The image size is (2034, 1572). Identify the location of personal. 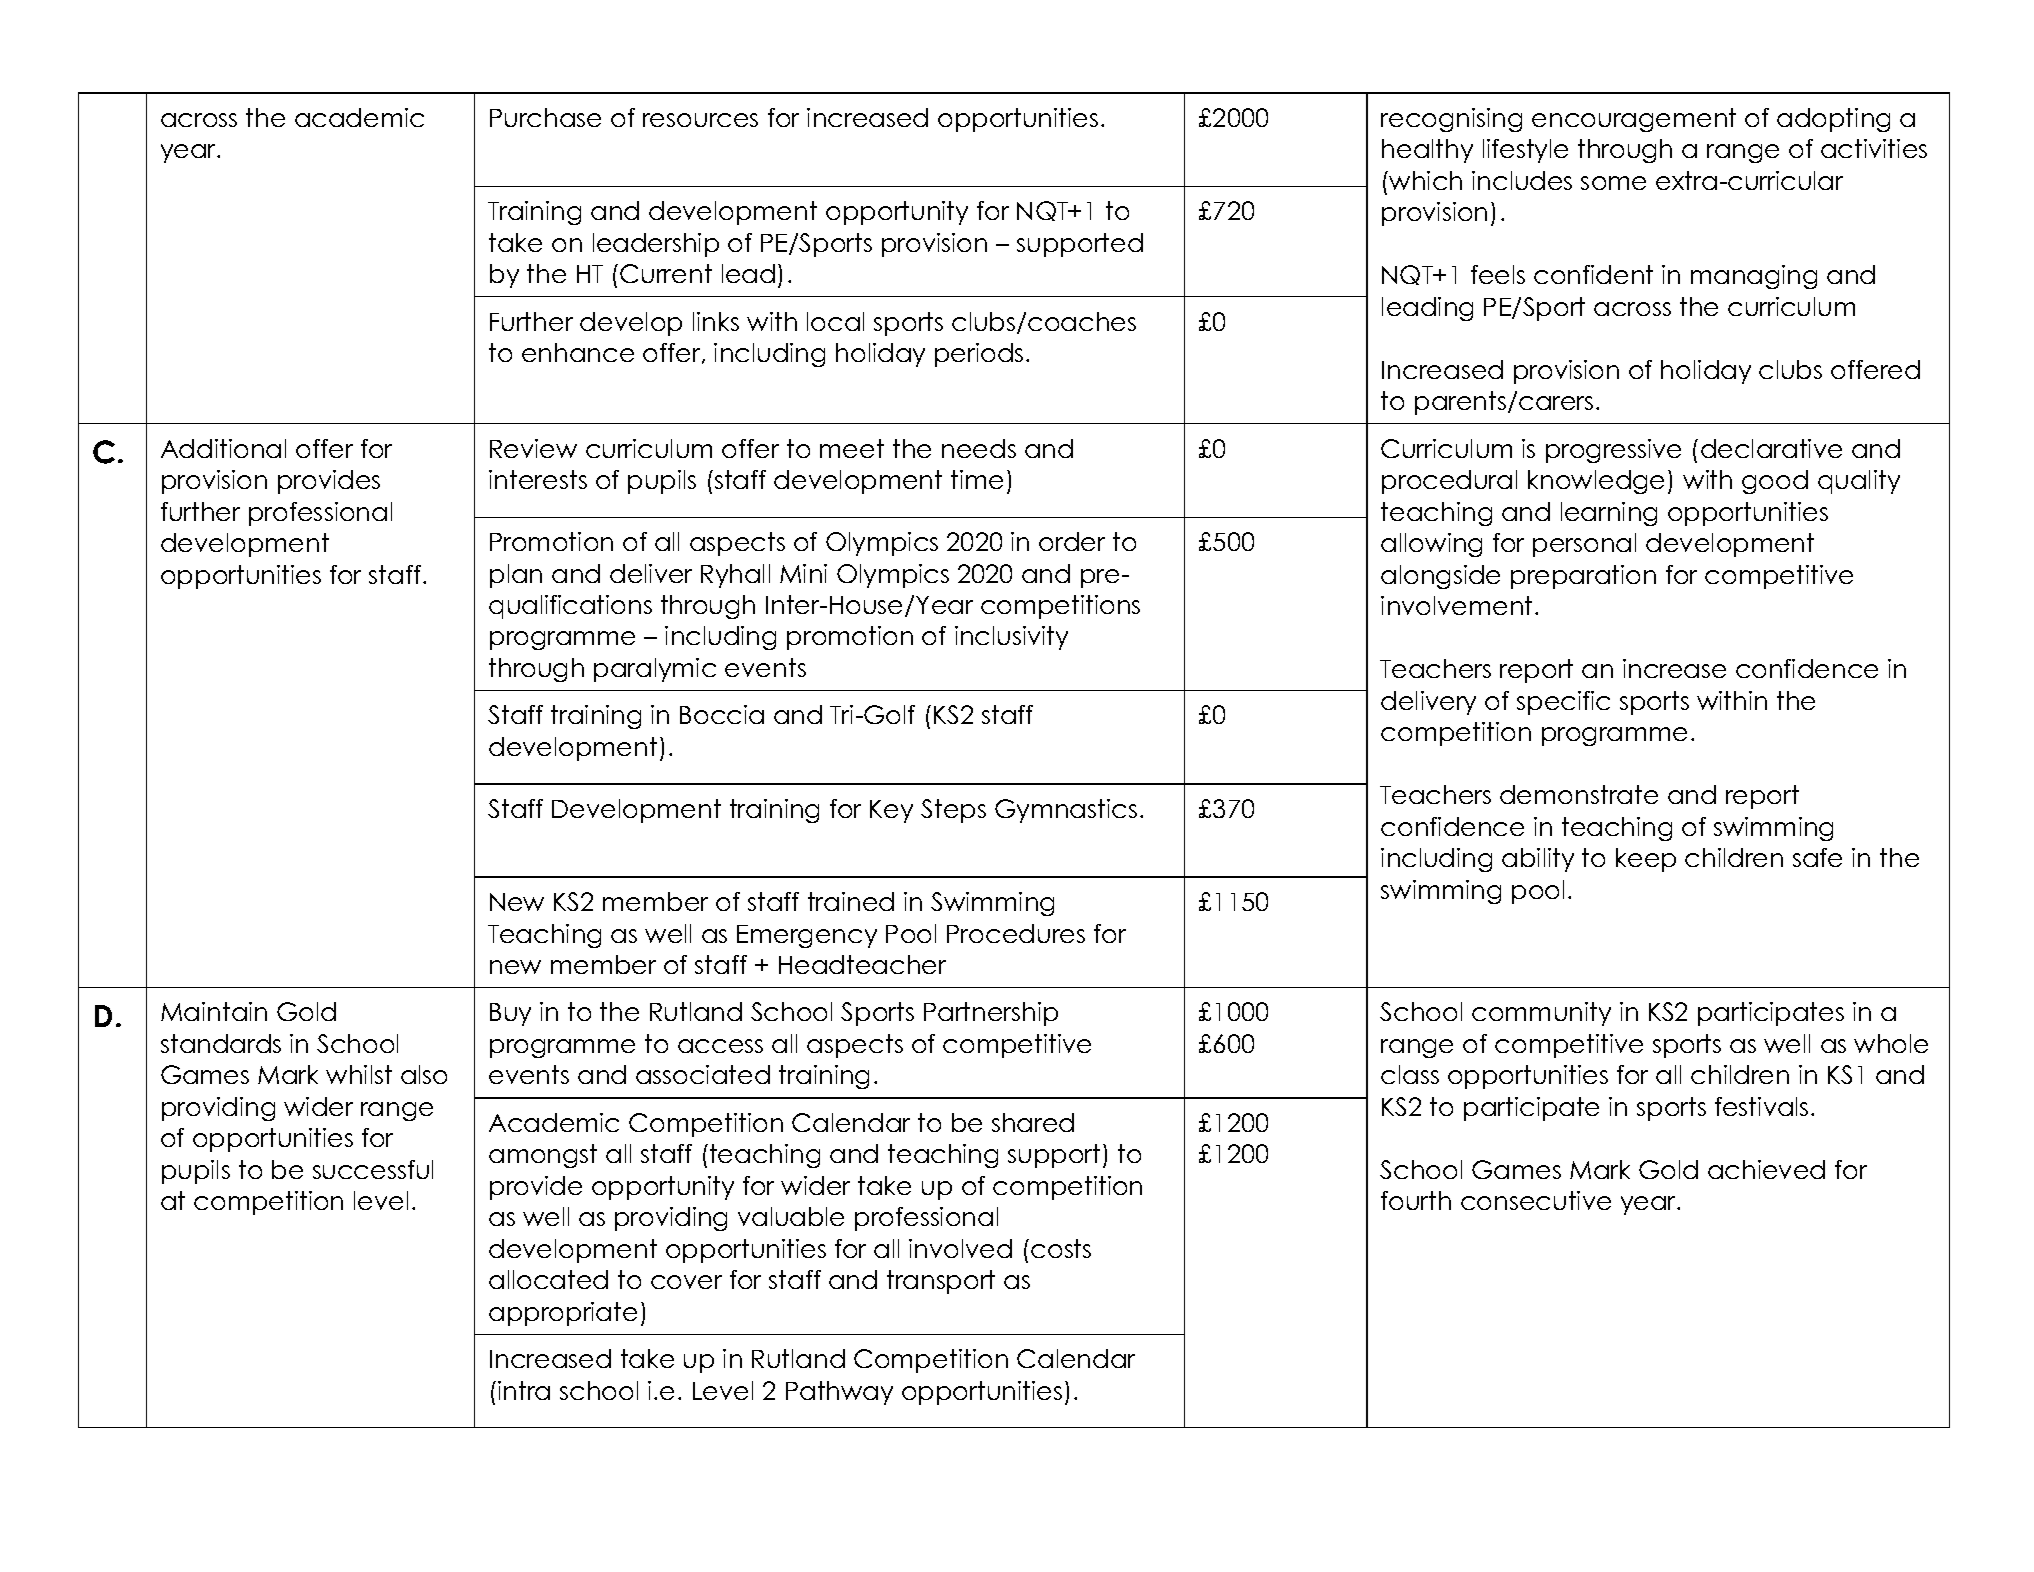
(1584, 545).
